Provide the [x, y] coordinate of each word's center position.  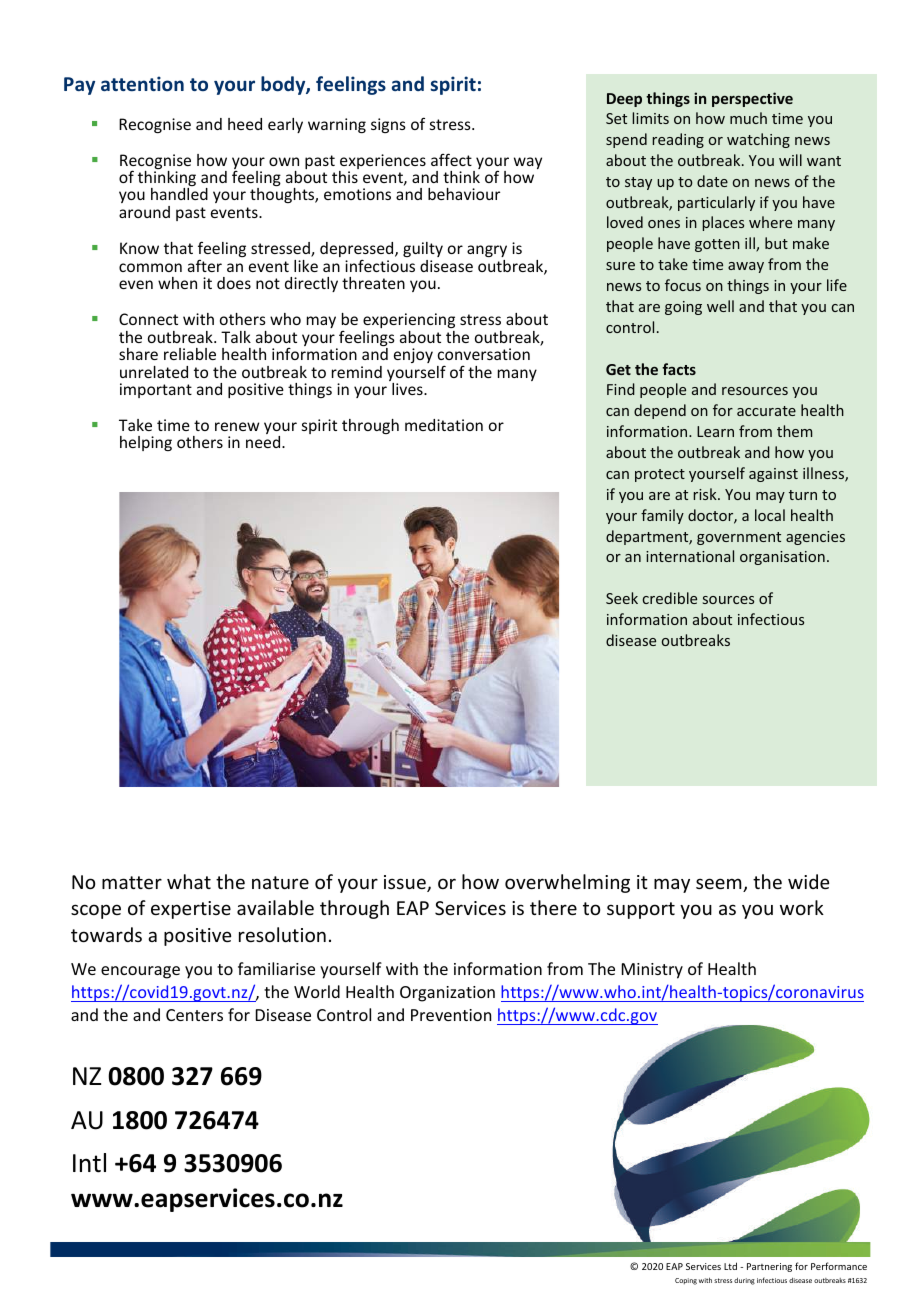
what [189, 881]
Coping [686, 1281]
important [156, 390]
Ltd [730, 1266]
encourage [140, 972]
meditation [444, 425]
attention [142, 83]
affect [451, 159]
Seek [622, 598]
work [802, 907]
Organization [447, 994]
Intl [89, 1163]
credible [670, 598]
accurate [766, 411]
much [748, 118]
